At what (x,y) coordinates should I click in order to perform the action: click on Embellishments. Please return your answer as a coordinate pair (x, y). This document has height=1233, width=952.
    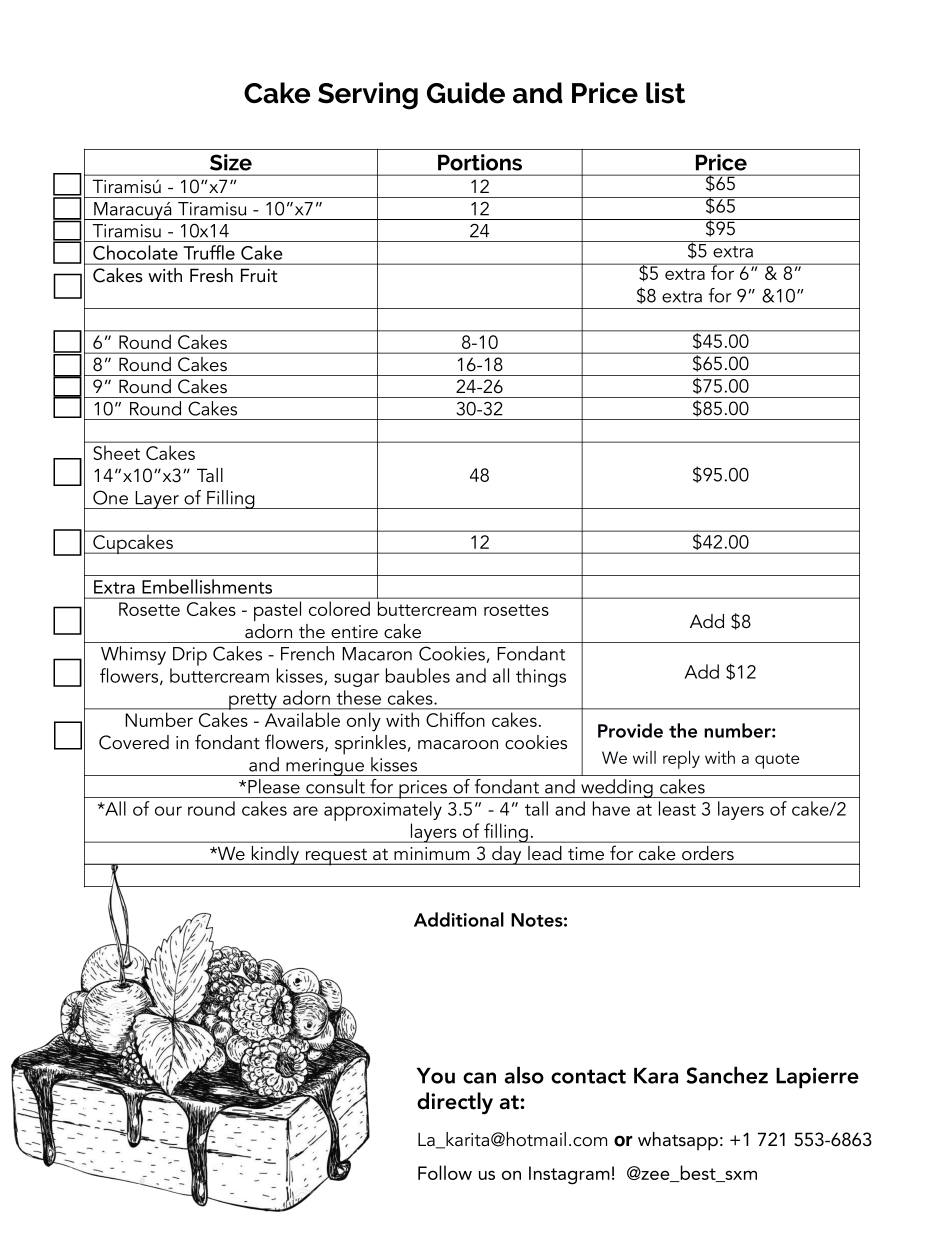
    Looking at the image, I should click on (207, 586).
